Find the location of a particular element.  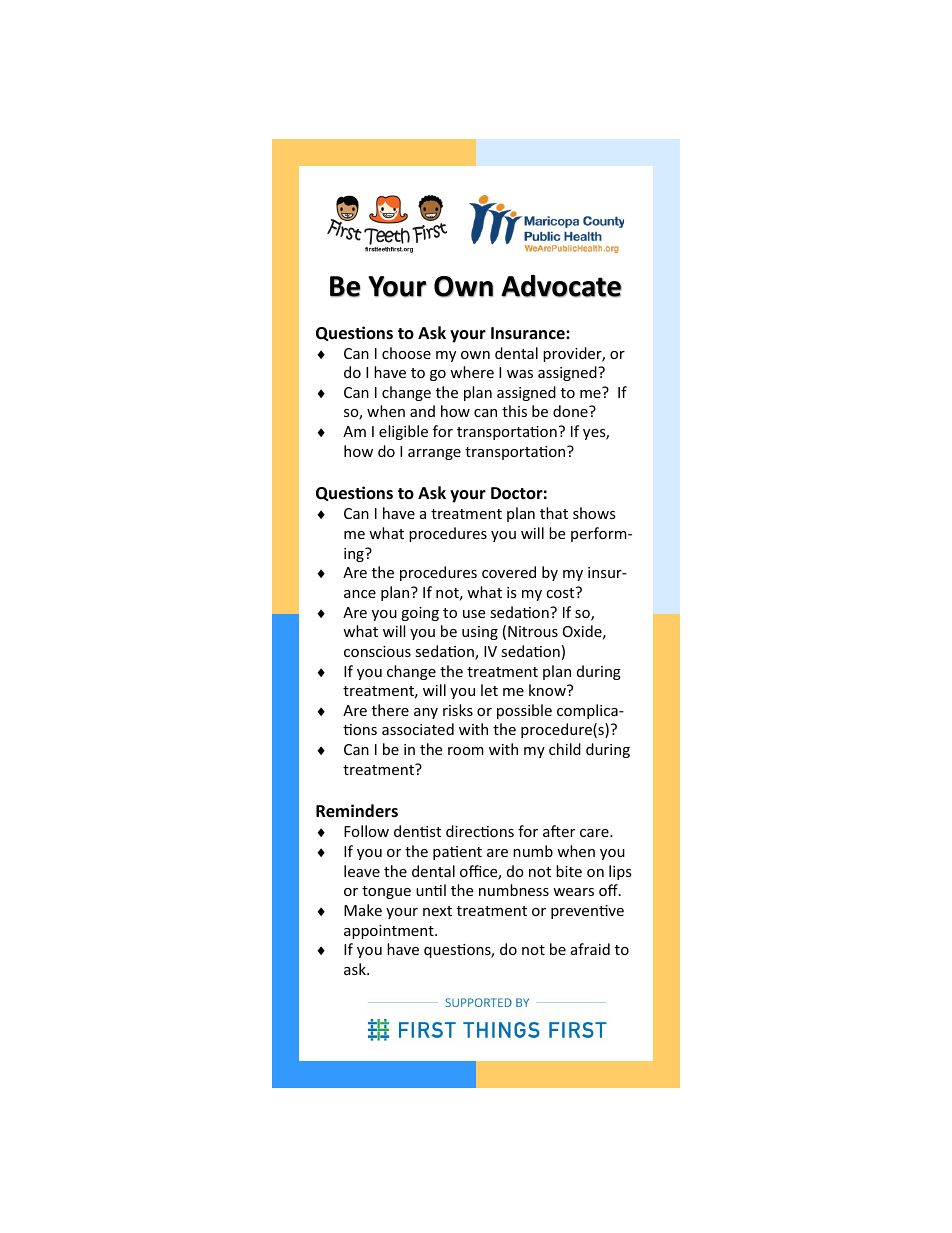

use is located at coordinates (474, 614).
